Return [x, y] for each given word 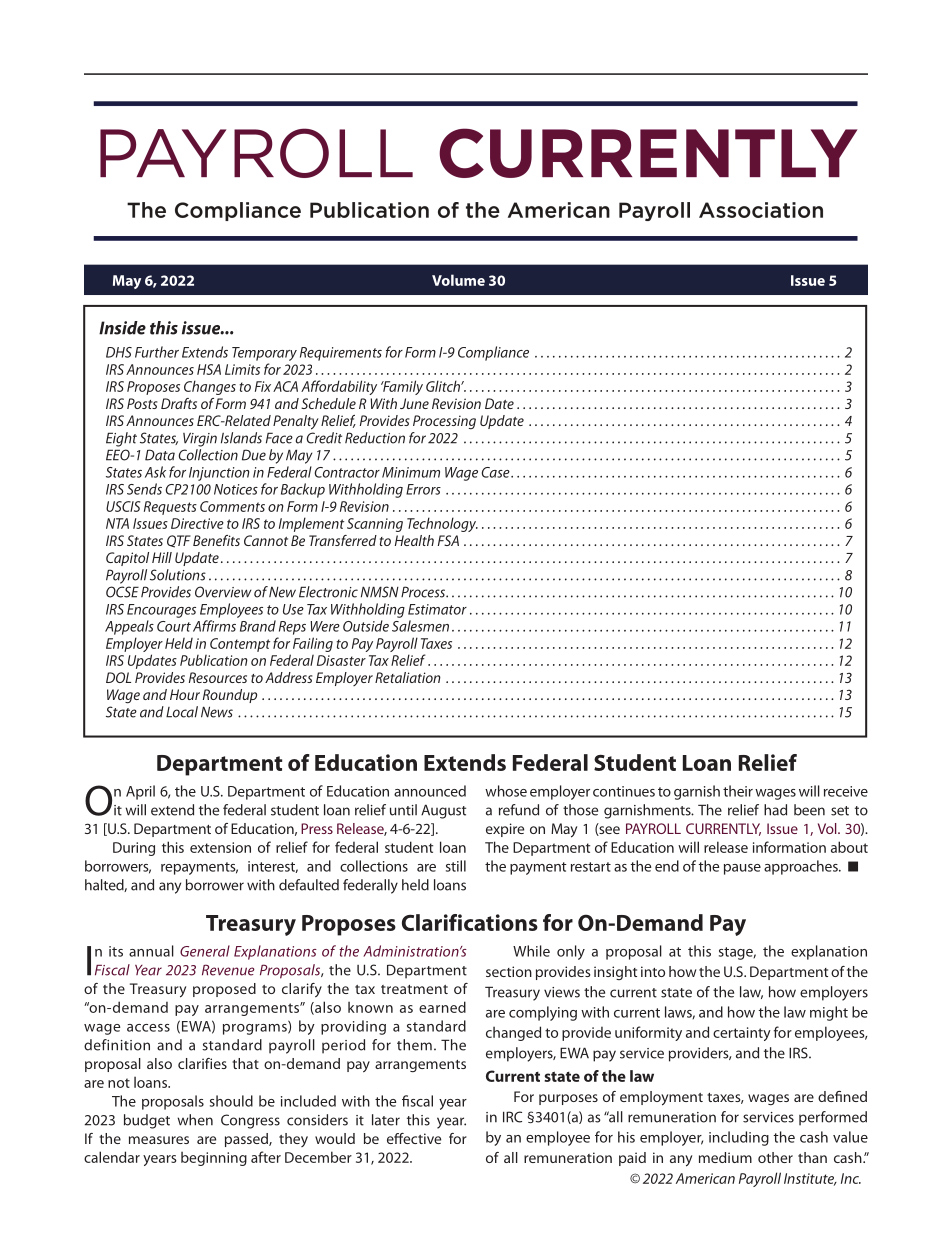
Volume [458, 280]
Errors [423, 489]
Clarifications [470, 922]
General [205, 951]
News [217, 712]
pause [742, 869]
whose [506, 791]
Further [157, 352]
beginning [214, 1159]
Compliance [493, 353]
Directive [197, 523]
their [738, 791]
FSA [448, 540]
